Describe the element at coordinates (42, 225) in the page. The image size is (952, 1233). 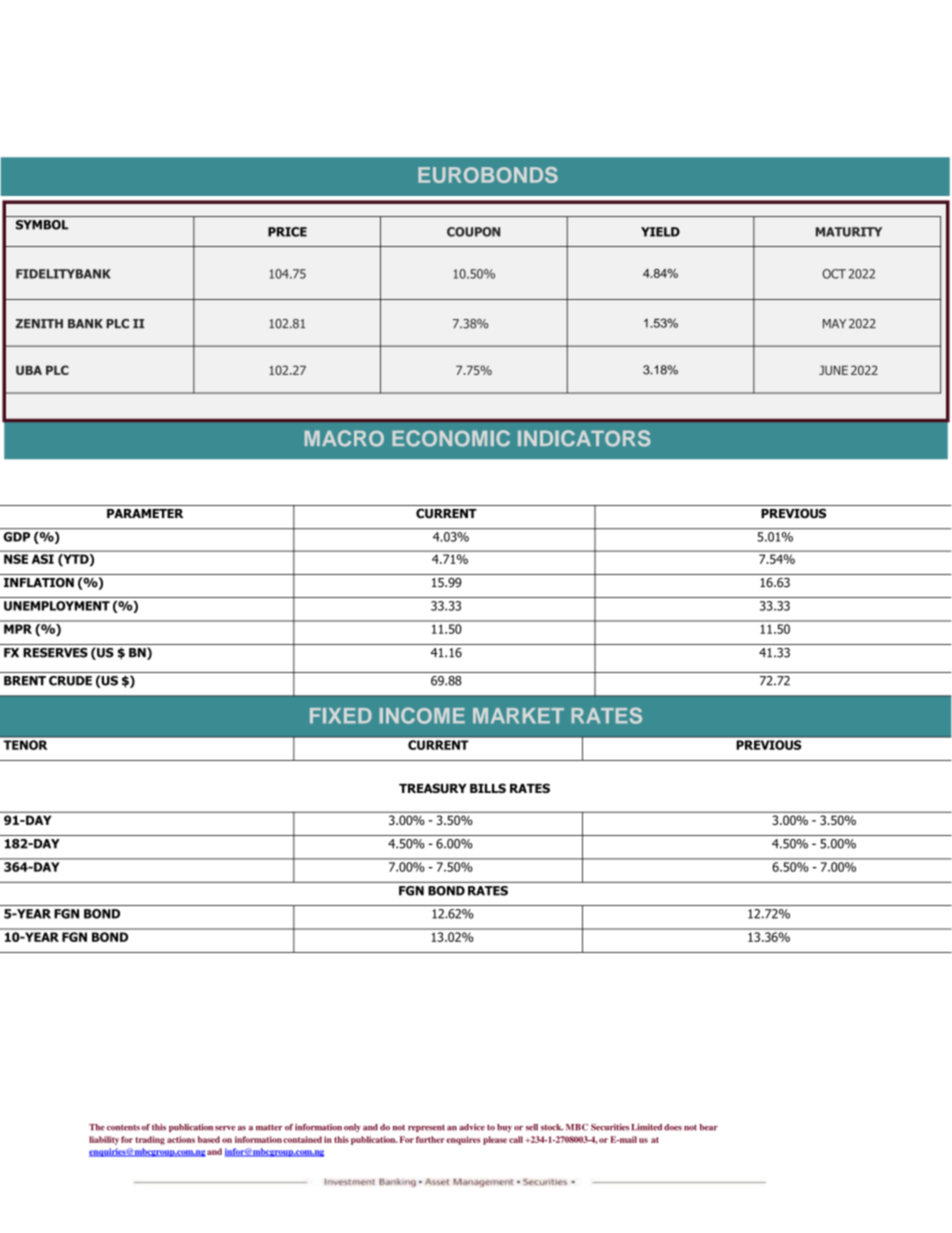
I see `SYMBOL` at that location.
